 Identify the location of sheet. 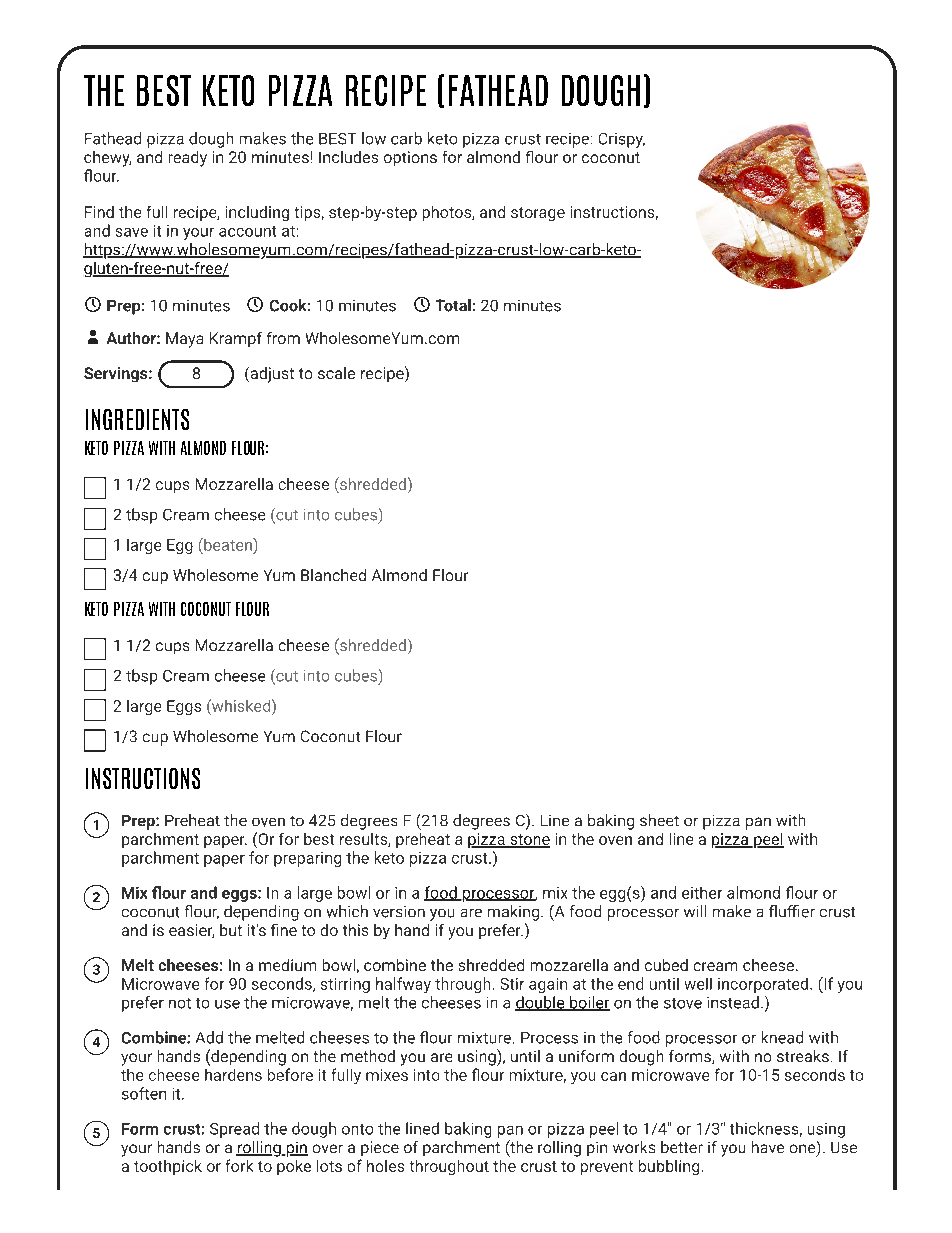
(659, 820).
